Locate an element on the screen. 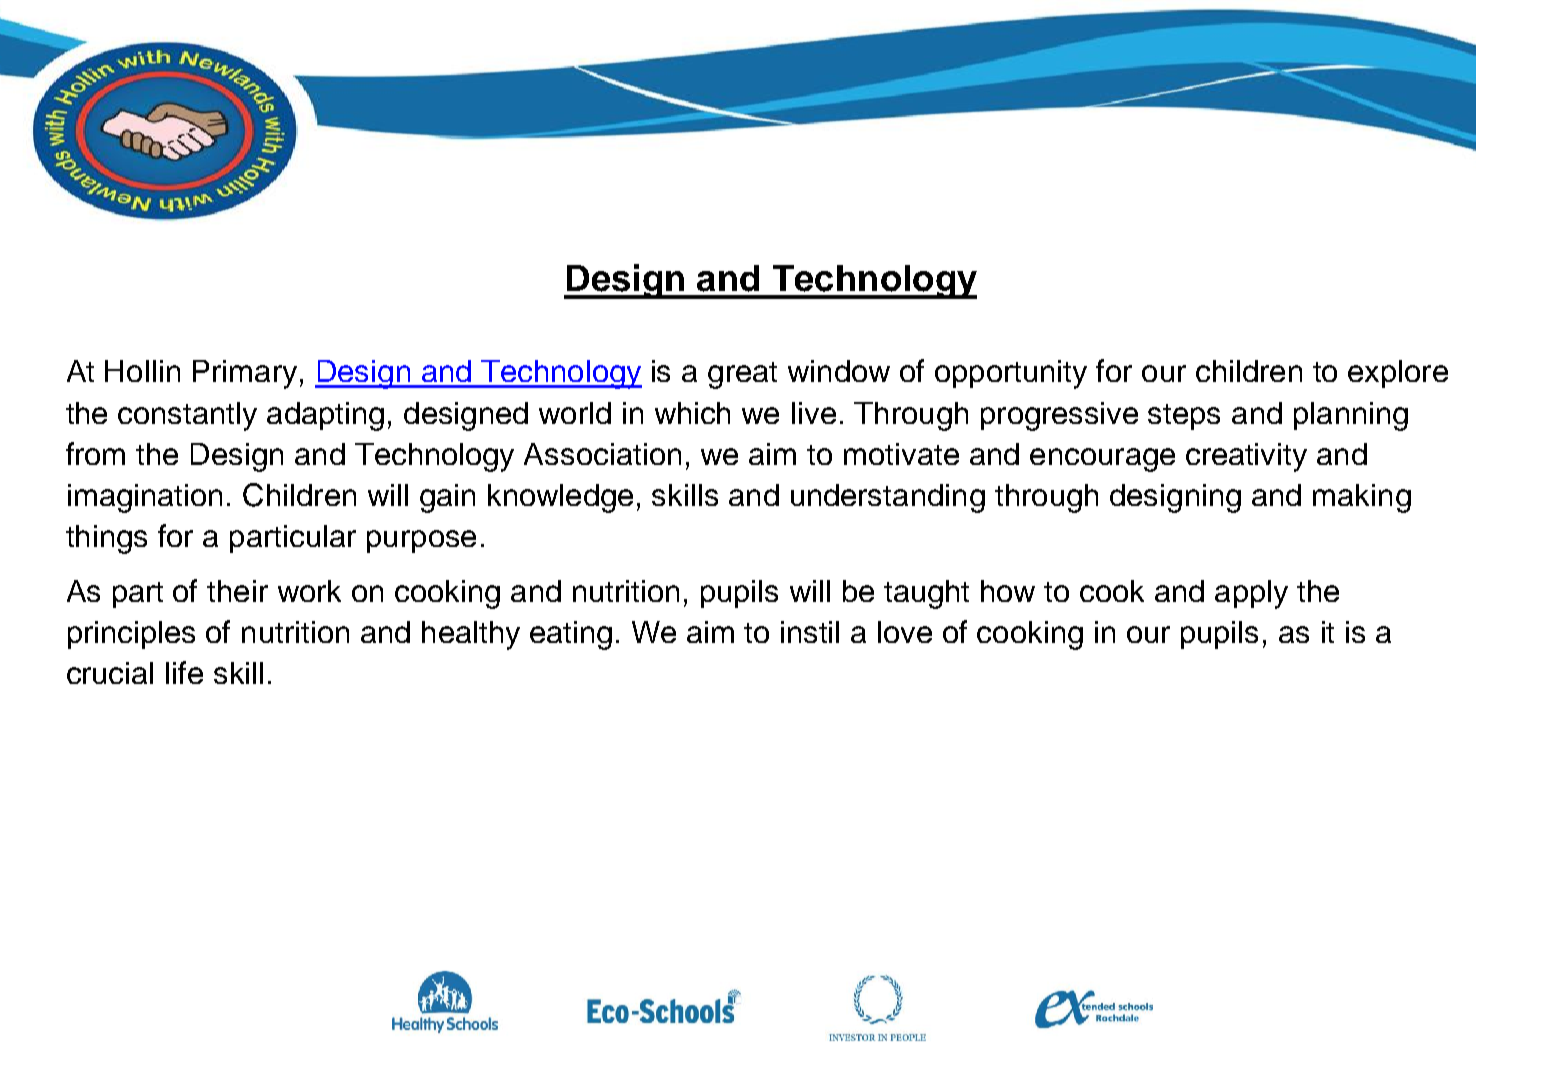  Primary is located at coordinates (245, 374).
